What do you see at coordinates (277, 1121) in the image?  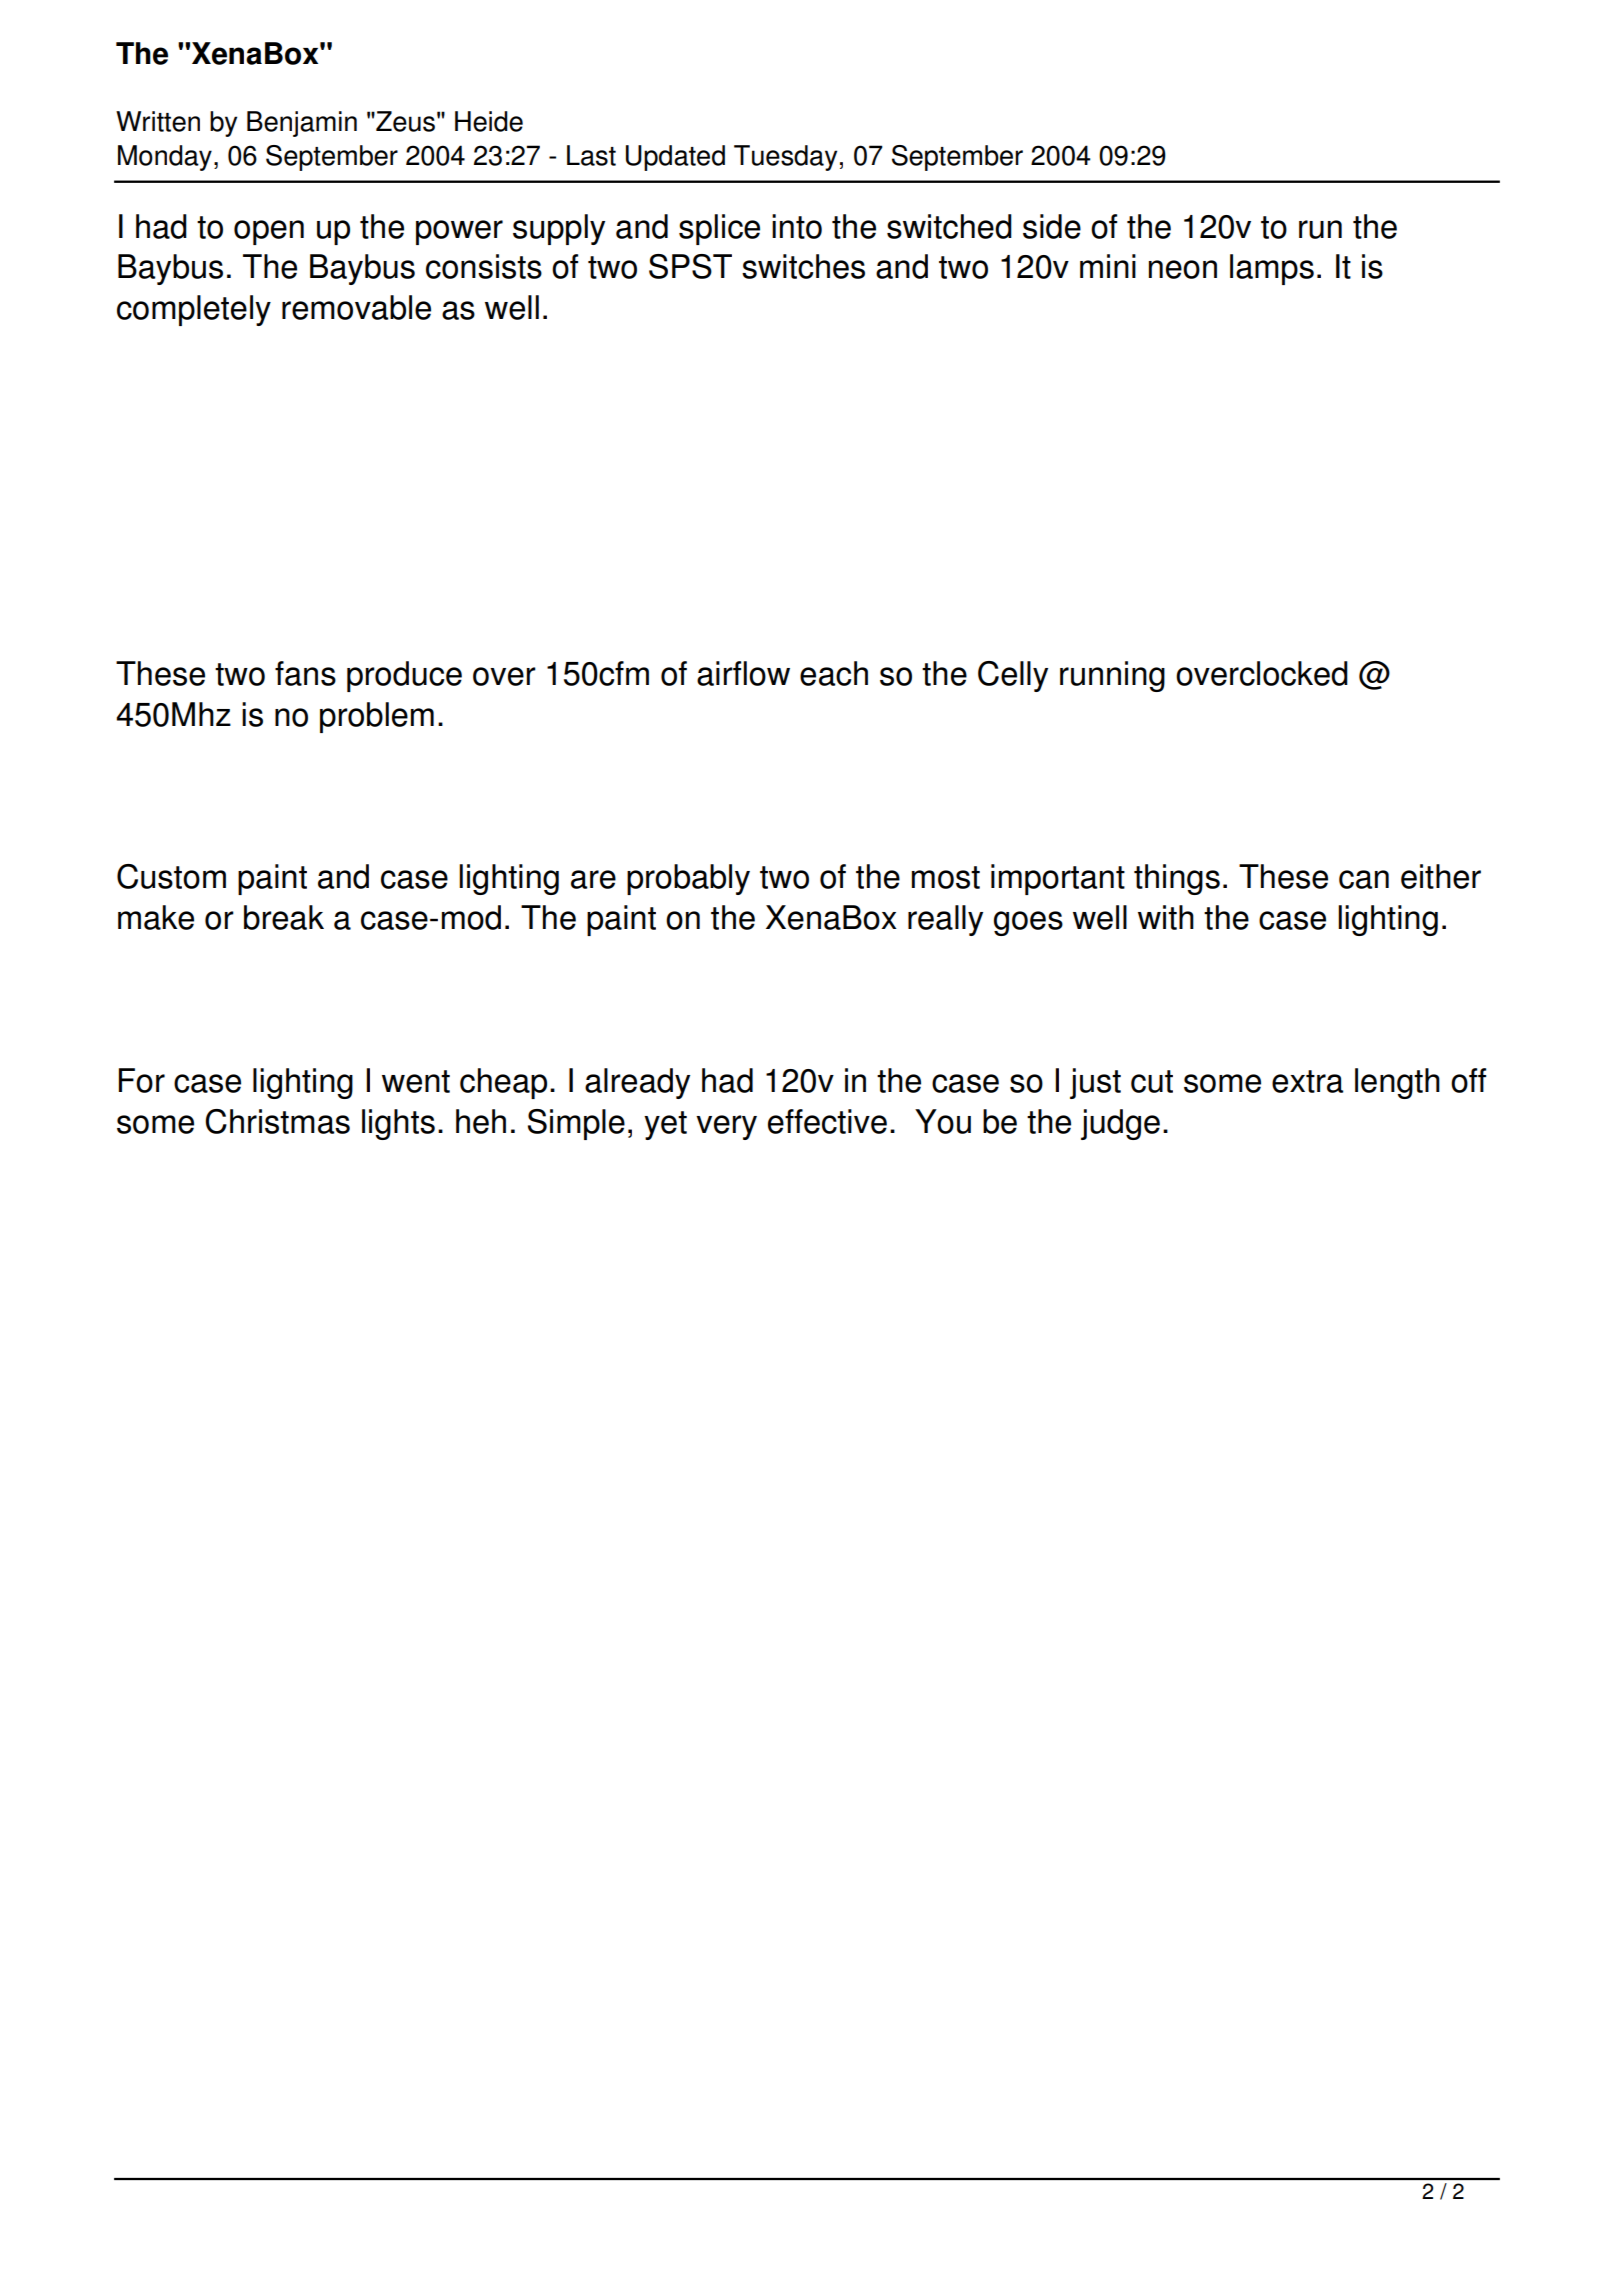 I see `Christmas` at bounding box center [277, 1121].
